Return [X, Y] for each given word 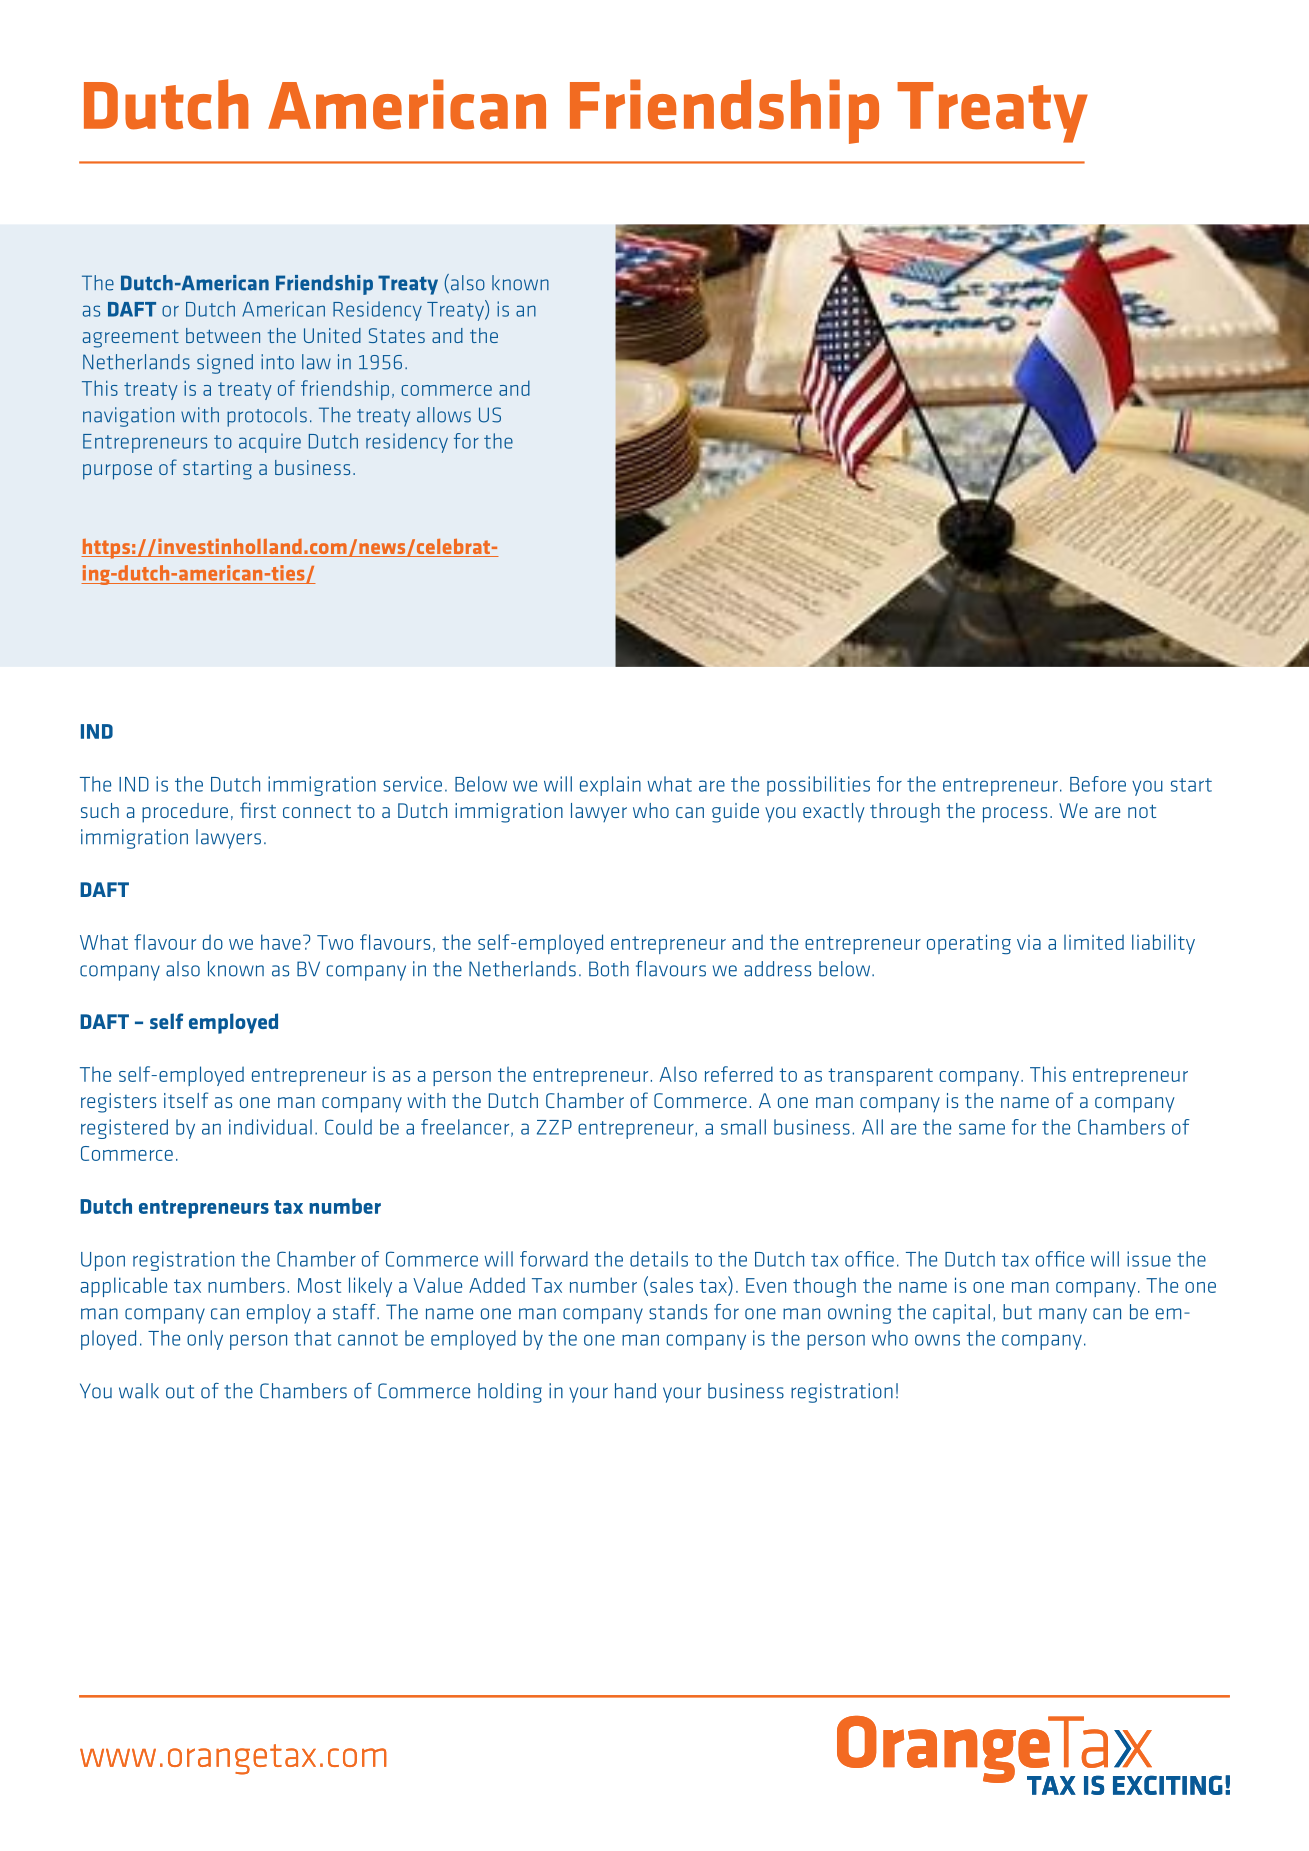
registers [118, 1103]
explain [610, 786]
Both [609, 969]
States [397, 335]
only [205, 1340]
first [258, 810]
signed [225, 364]
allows [444, 415]
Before [1098, 784]
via [1029, 942]
